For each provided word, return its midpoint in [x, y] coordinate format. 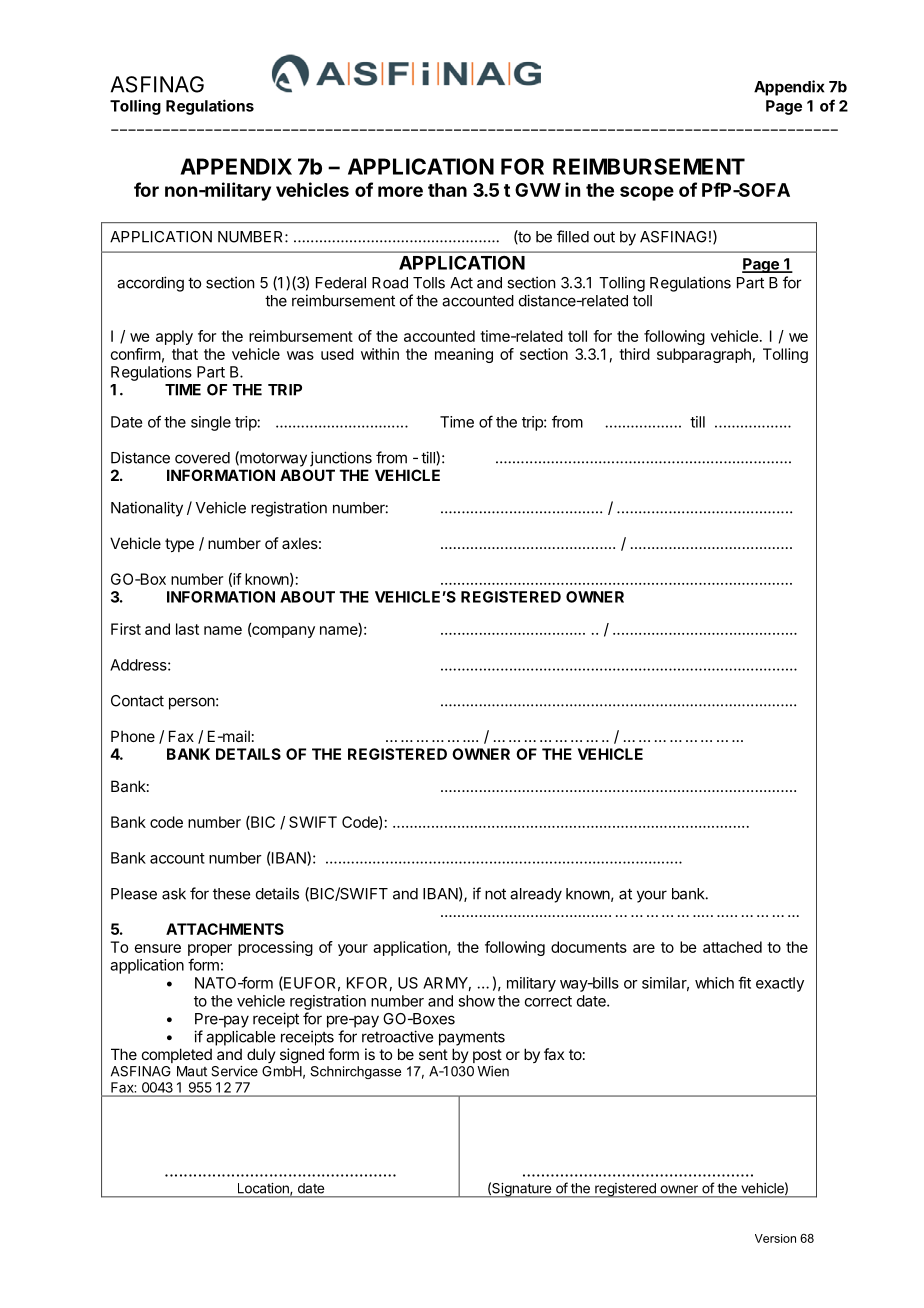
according [150, 284]
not [495, 894]
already [536, 895]
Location [264, 1189]
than [447, 190]
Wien [493, 1071]
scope [647, 193]
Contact [137, 701]
